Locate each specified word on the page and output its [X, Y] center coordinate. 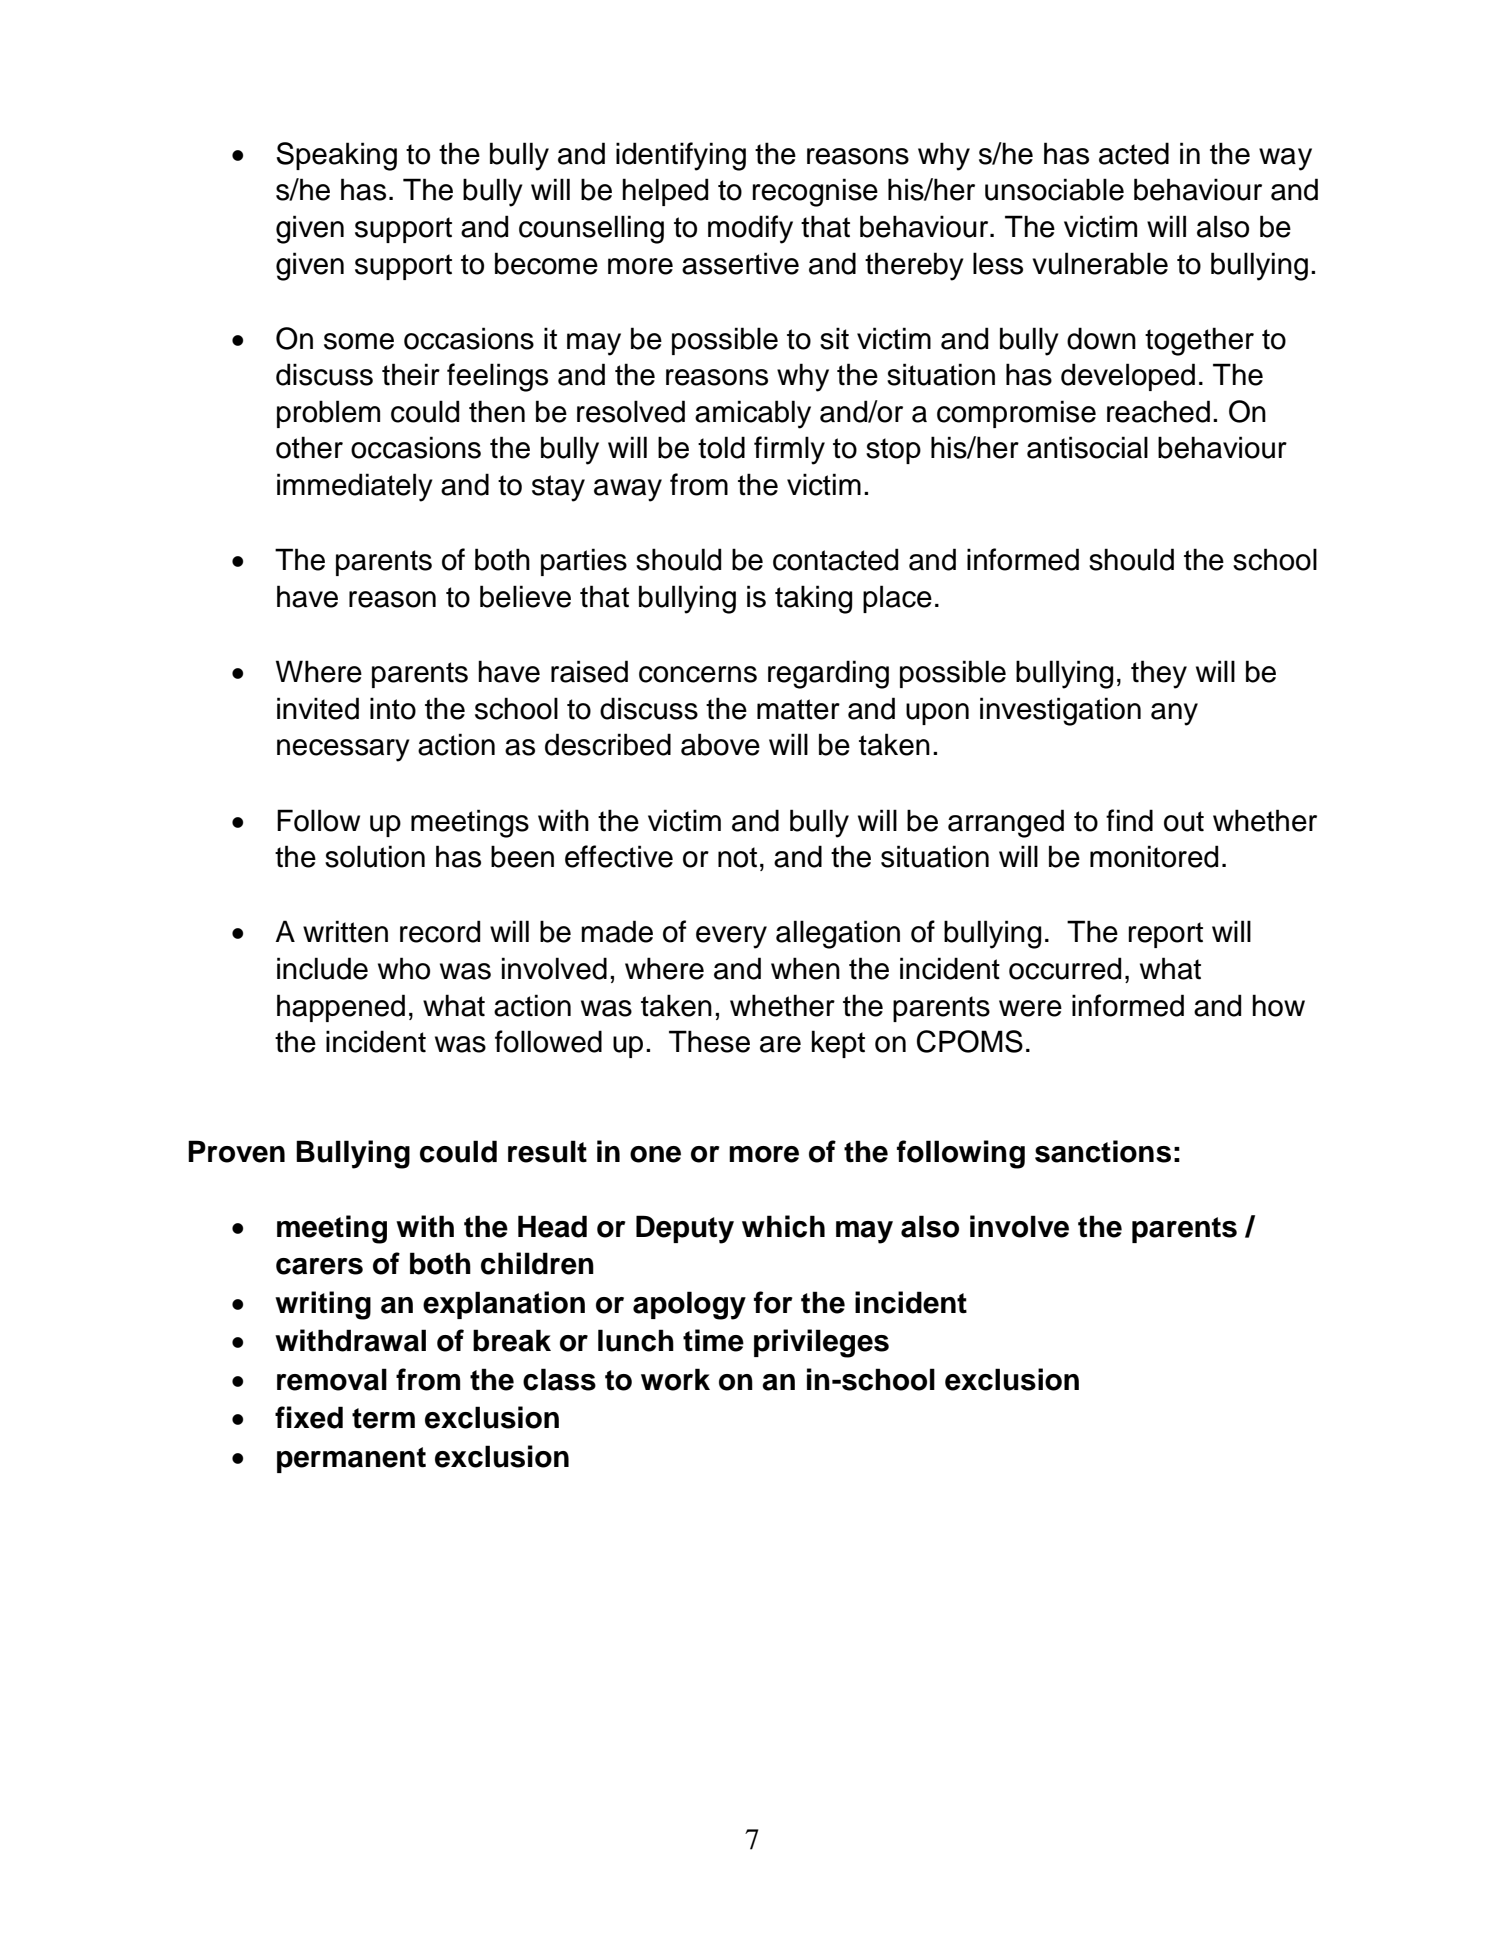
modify [750, 229]
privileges [821, 1343]
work [675, 1379]
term [383, 1418]
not [737, 857]
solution [375, 856]
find [1129, 820]
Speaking [336, 156]
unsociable [1054, 189]
